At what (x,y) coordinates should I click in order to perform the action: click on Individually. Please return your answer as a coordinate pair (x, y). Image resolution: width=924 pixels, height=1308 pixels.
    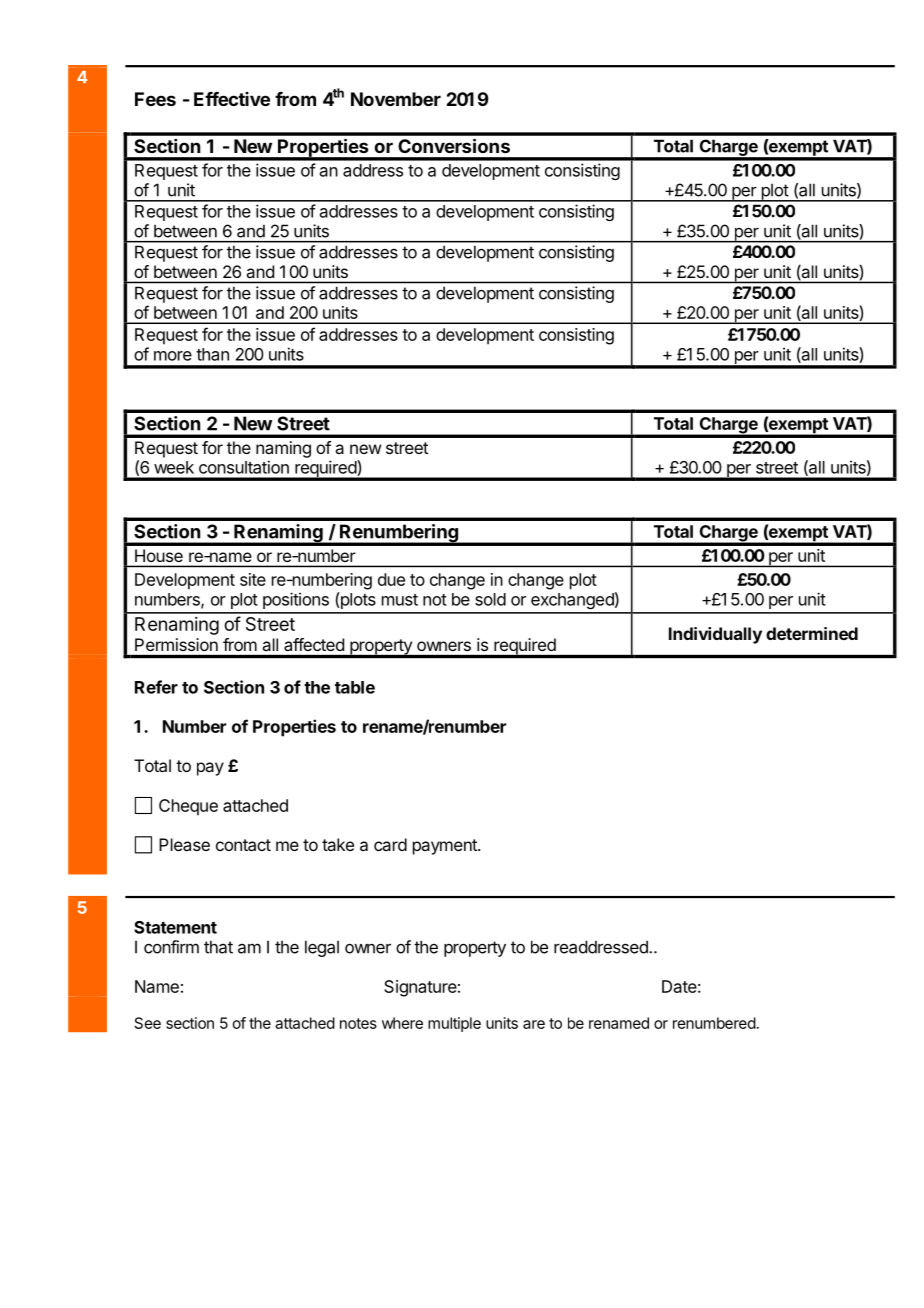
    Looking at the image, I should click on (715, 635).
